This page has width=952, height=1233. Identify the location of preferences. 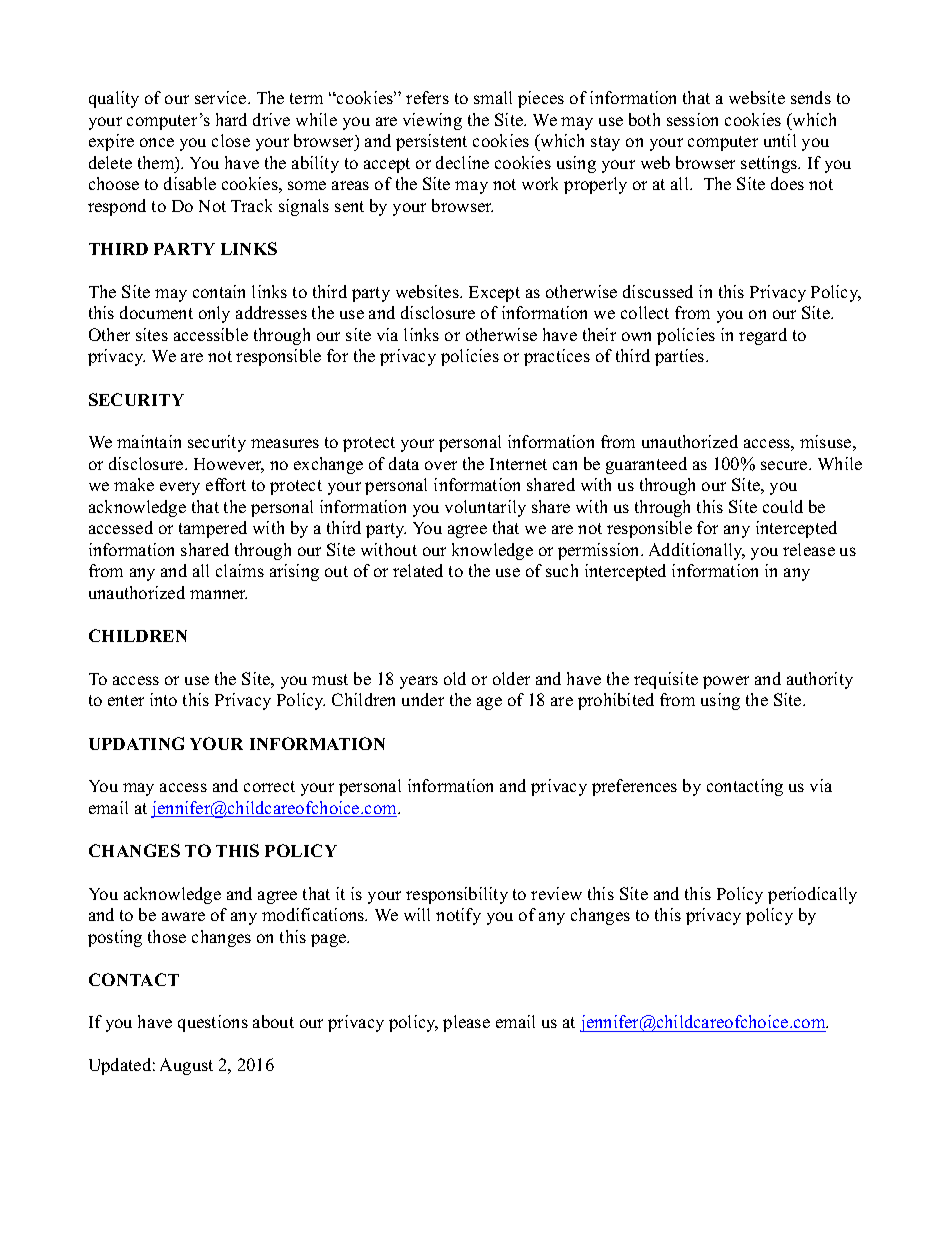
(634, 787).
